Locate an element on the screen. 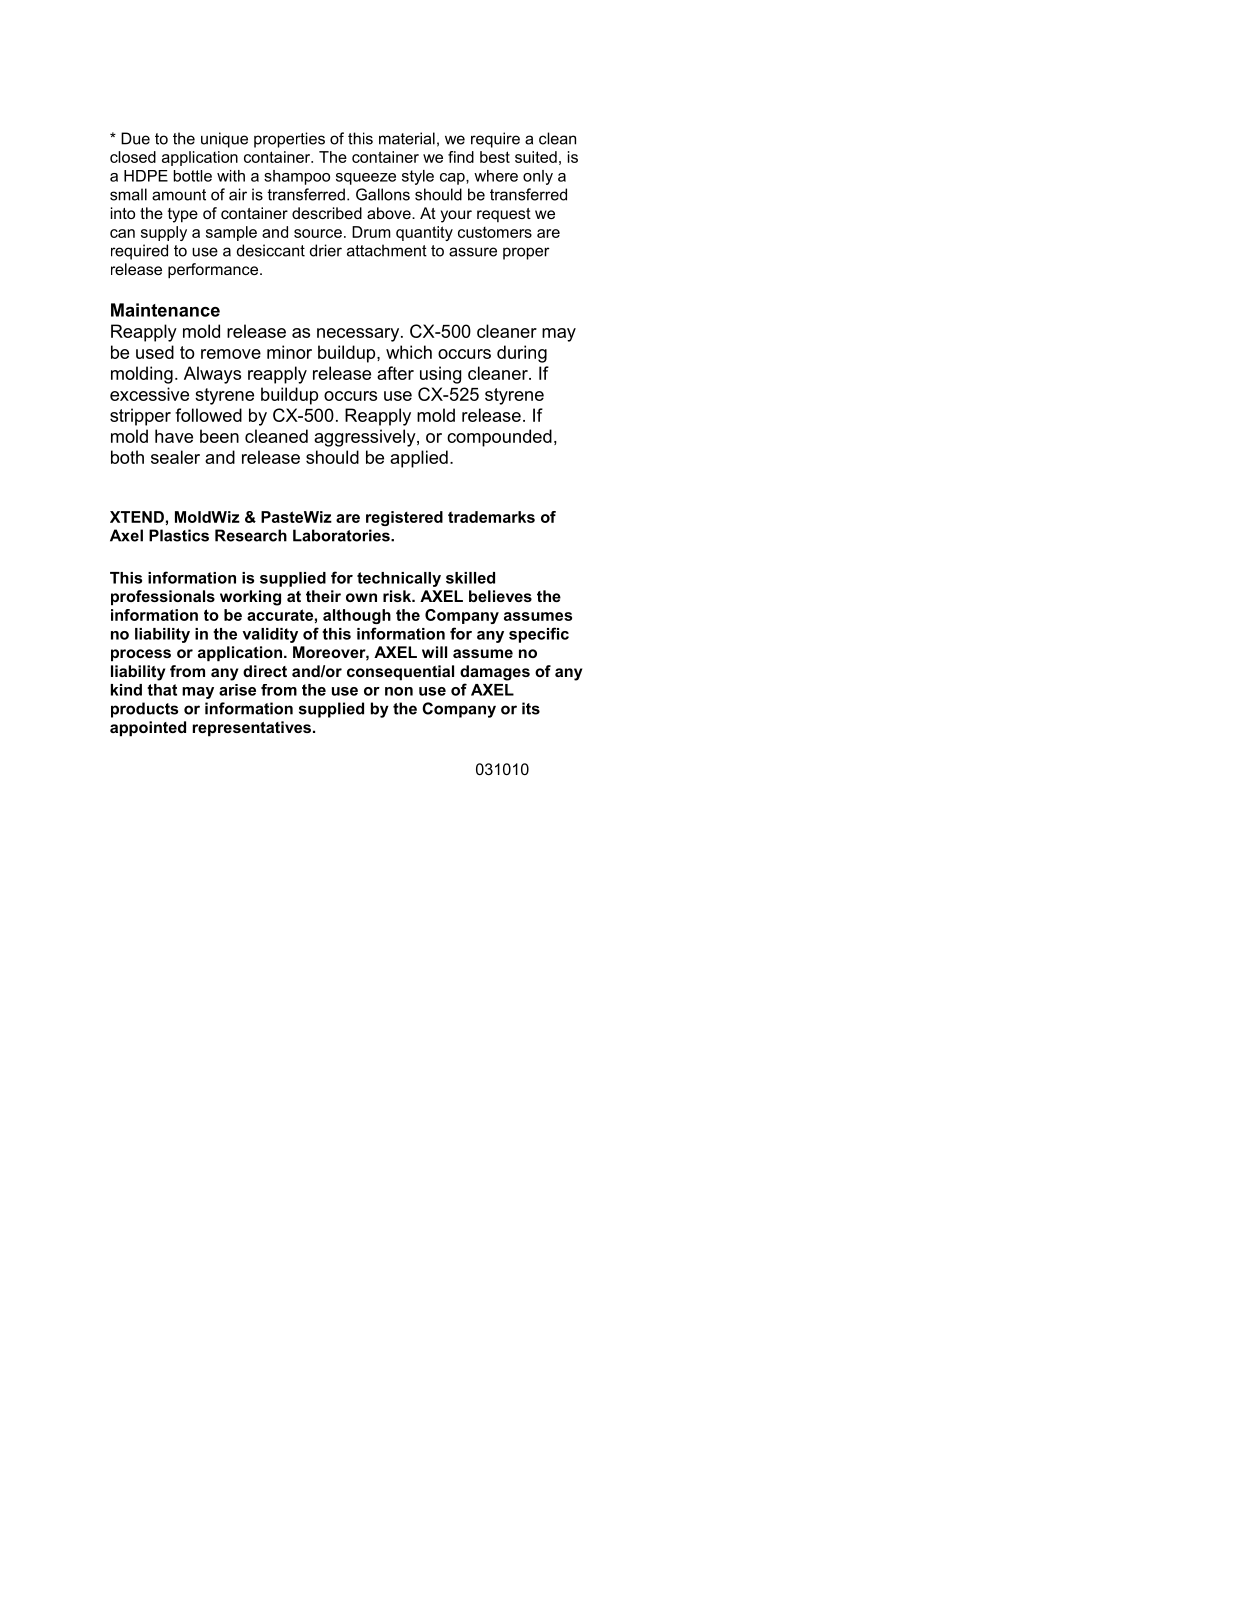 The height and width of the screenshot is (1609, 1243). aggressively is located at coordinates (366, 438).
